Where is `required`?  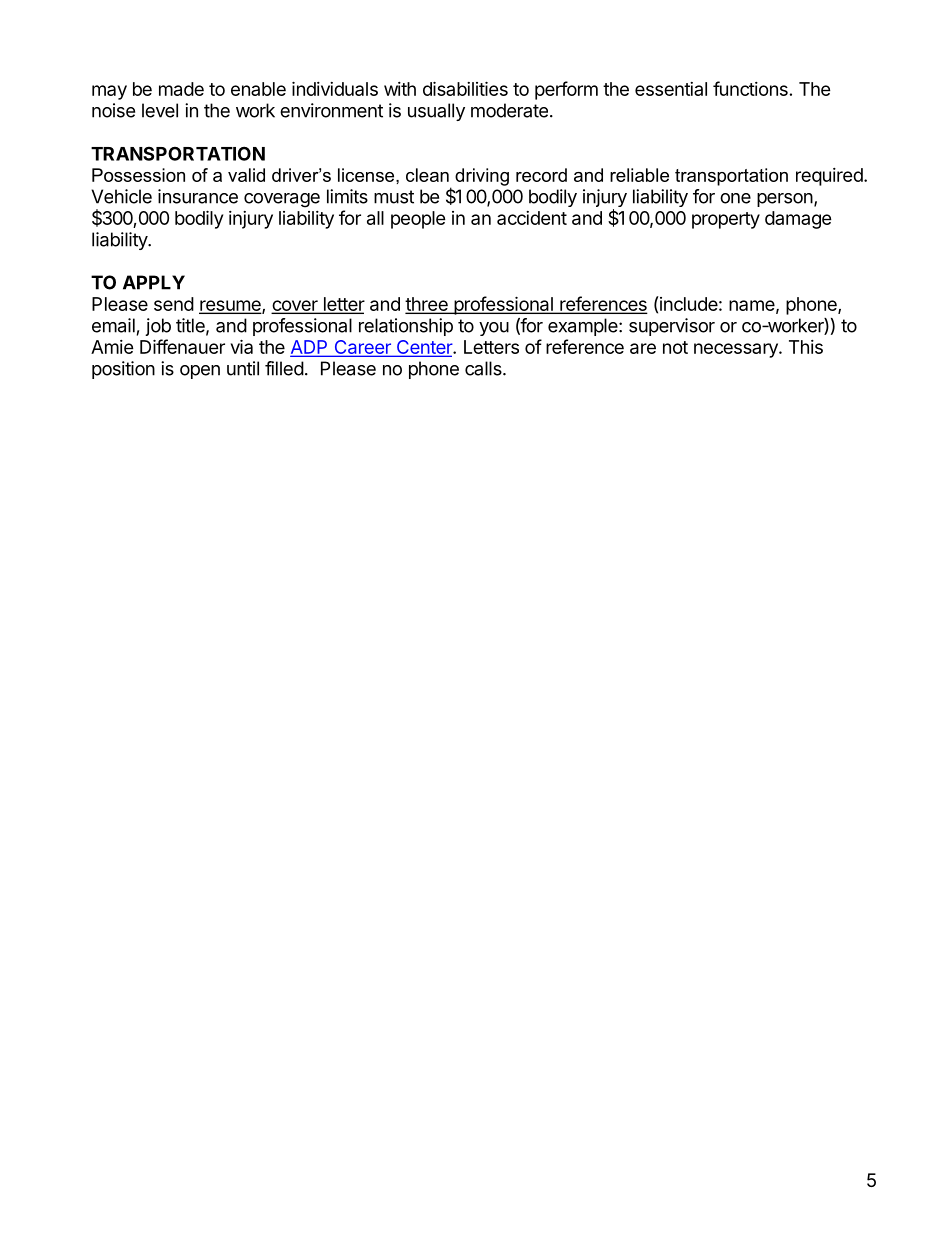 required is located at coordinates (829, 177).
